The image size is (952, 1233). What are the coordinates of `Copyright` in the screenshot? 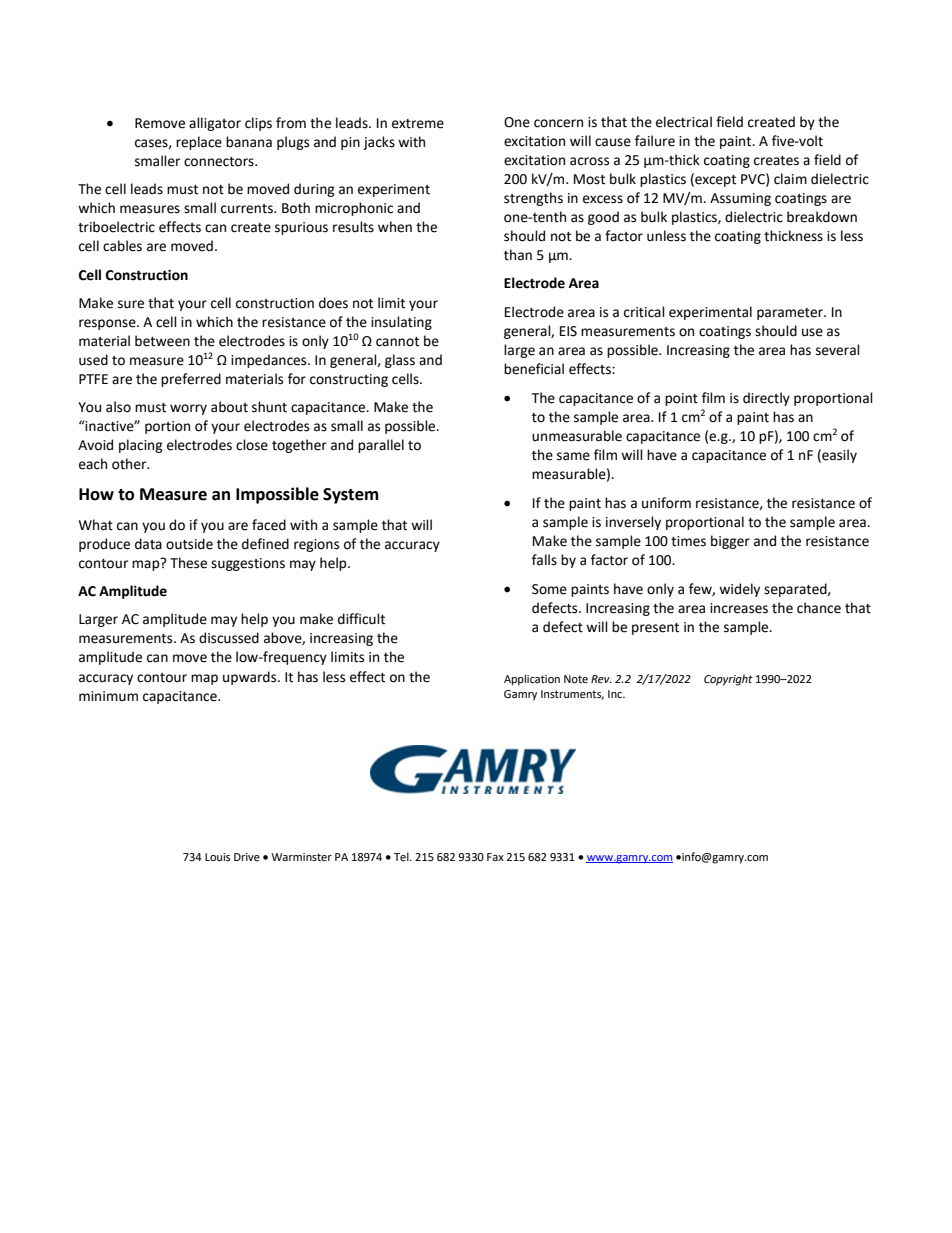 It's located at (728, 680).
